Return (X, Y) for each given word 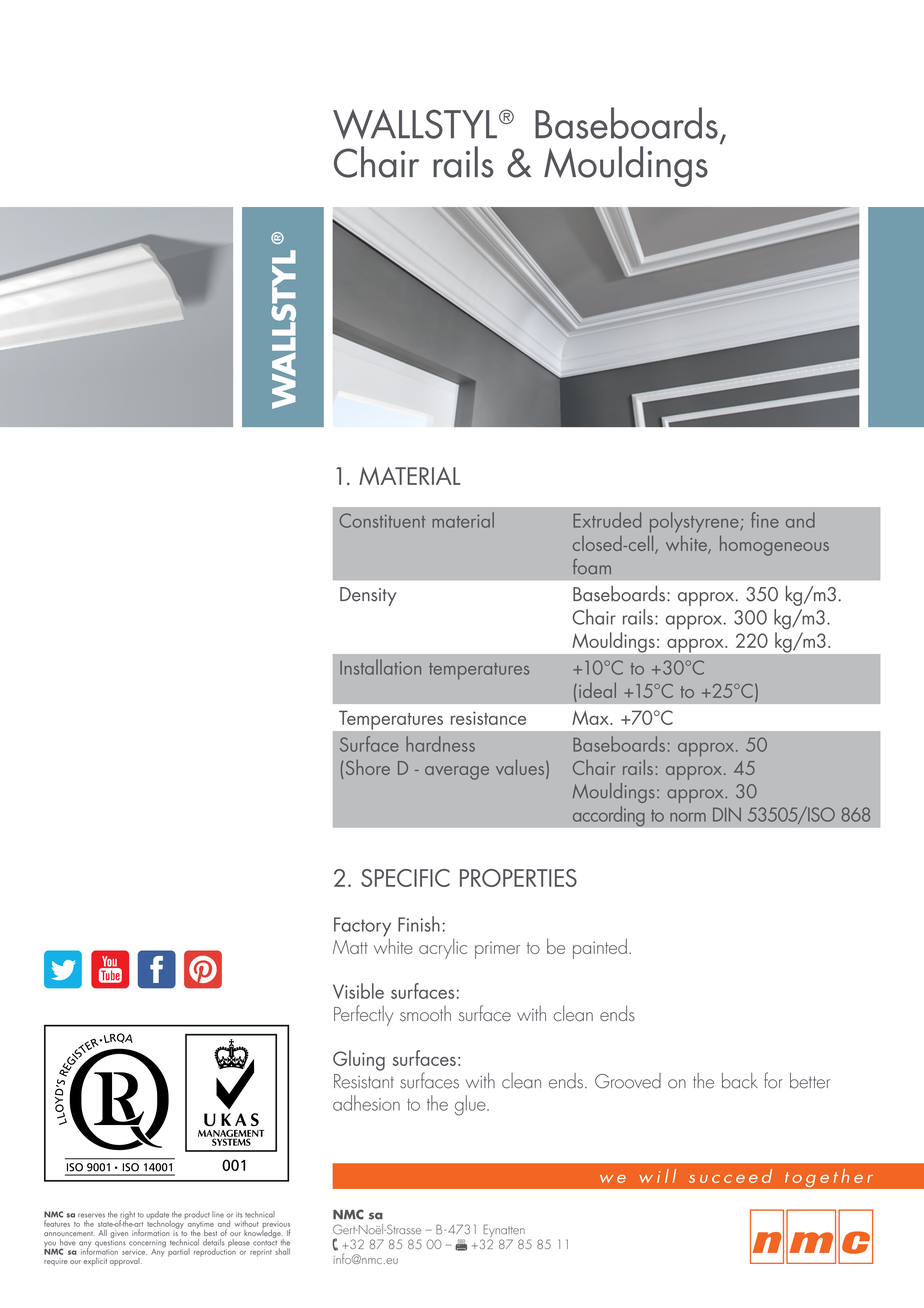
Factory (362, 928)
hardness (440, 744)
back (740, 1081)
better (810, 1081)
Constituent (382, 520)
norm (688, 817)
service (134, 1252)
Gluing (359, 1060)
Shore (368, 767)
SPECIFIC (405, 878)
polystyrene (695, 522)
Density (368, 596)
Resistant (364, 1081)
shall (283, 1251)
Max (591, 717)
